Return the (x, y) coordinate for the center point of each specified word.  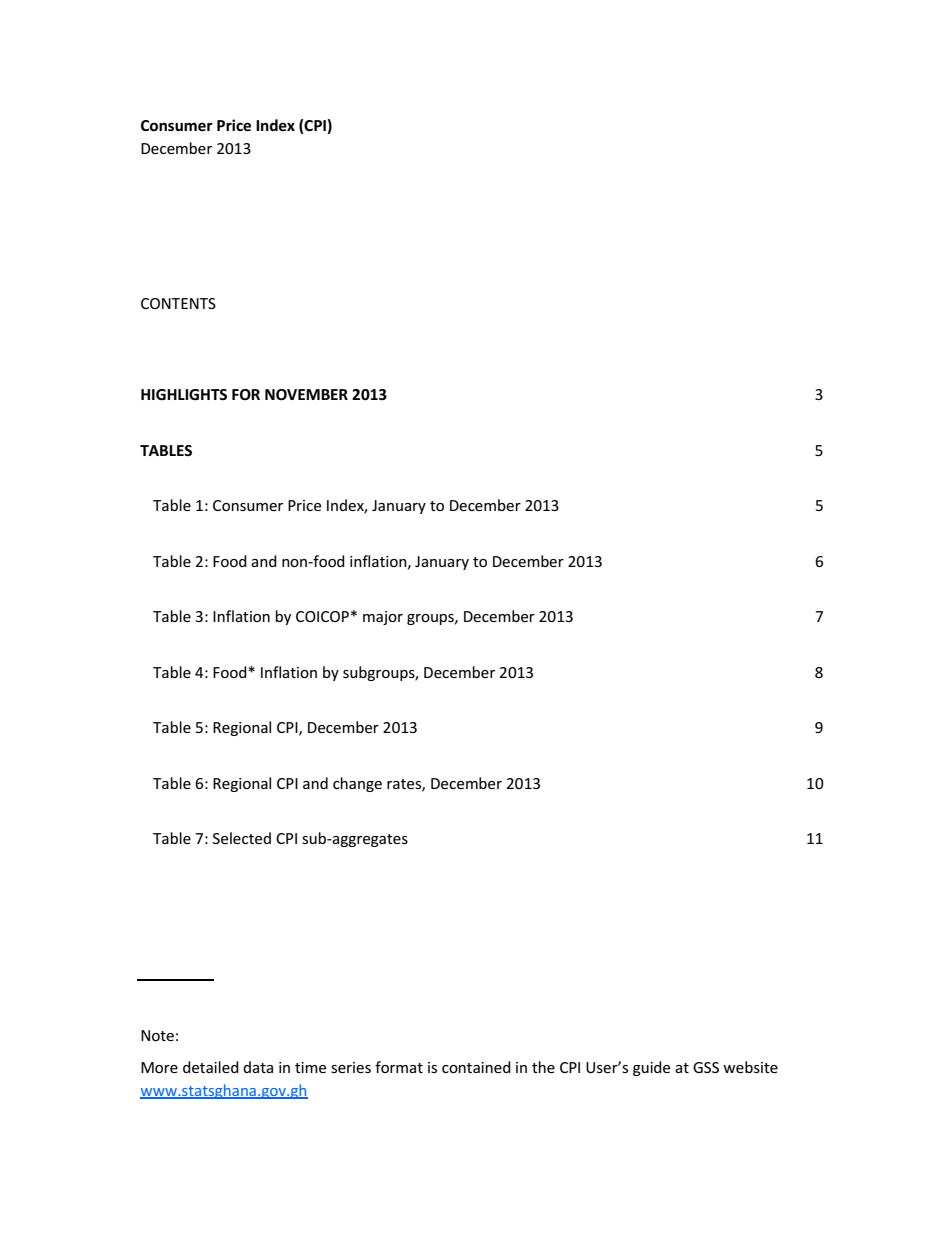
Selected (242, 838)
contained (476, 1067)
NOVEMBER (306, 395)
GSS (706, 1067)
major (383, 618)
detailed (211, 1067)
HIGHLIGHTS (184, 395)
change (357, 784)
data (258, 1067)
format (399, 1067)
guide (651, 1068)
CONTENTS (178, 303)
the (543, 1067)
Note (157, 1035)
